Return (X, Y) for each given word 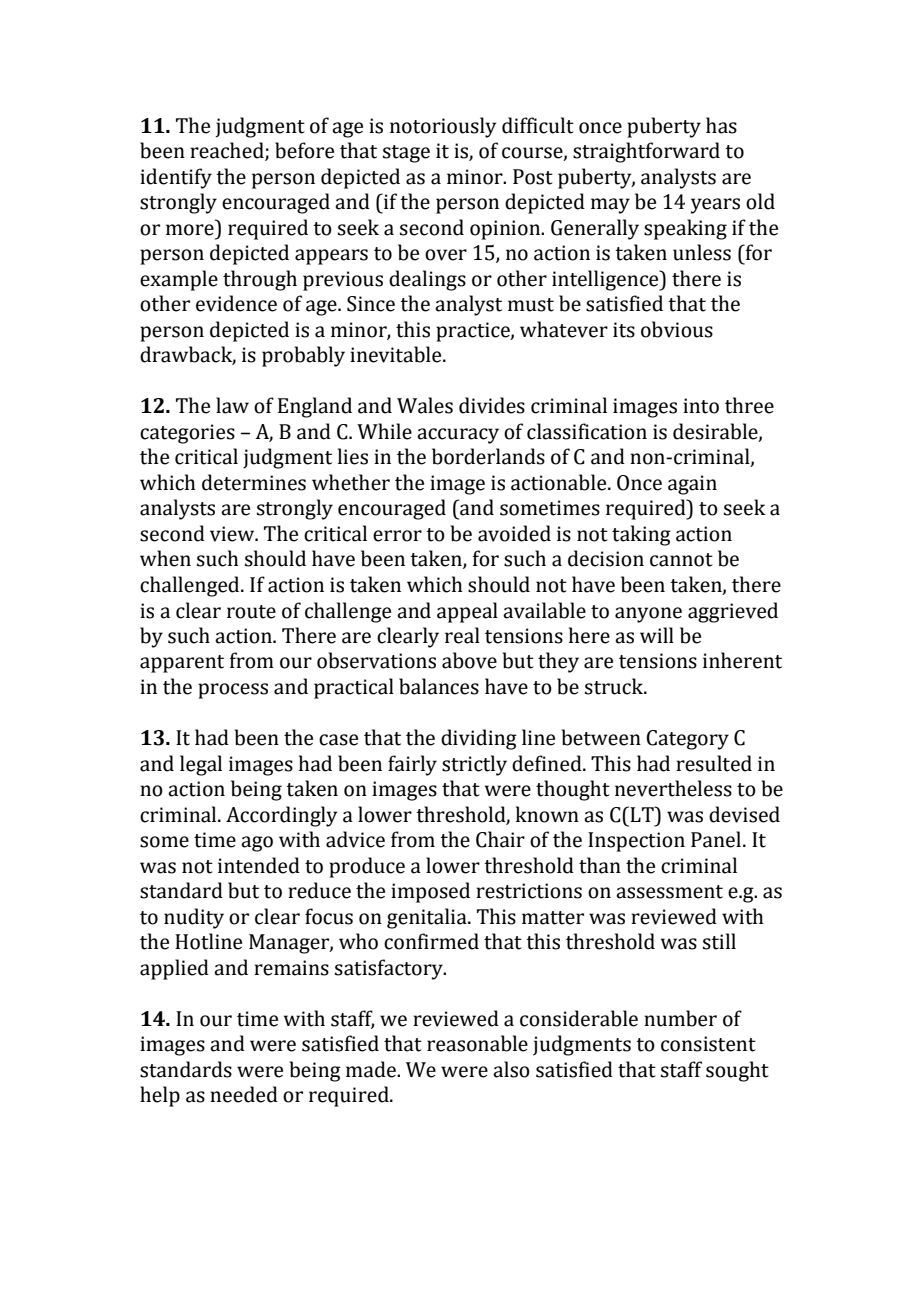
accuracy (458, 436)
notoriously (443, 127)
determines (254, 482)
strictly (474, 765)
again (692, 485)
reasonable (477, 1043)
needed (244, 1094)
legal (201, 765)
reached (228, 151)
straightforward (646, 152)
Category (688, 740)
